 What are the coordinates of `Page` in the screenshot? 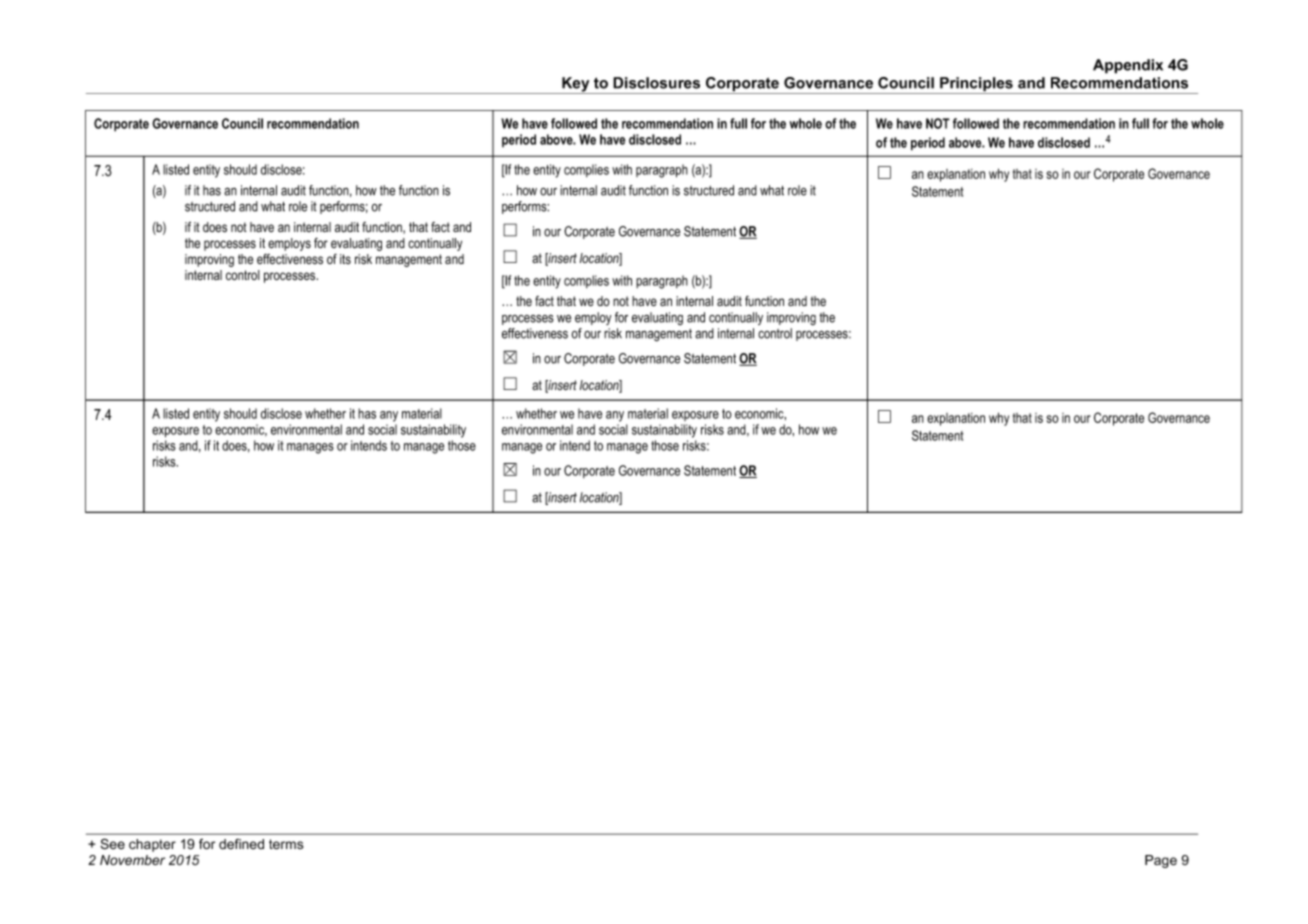 It's located at (1161, 861).
